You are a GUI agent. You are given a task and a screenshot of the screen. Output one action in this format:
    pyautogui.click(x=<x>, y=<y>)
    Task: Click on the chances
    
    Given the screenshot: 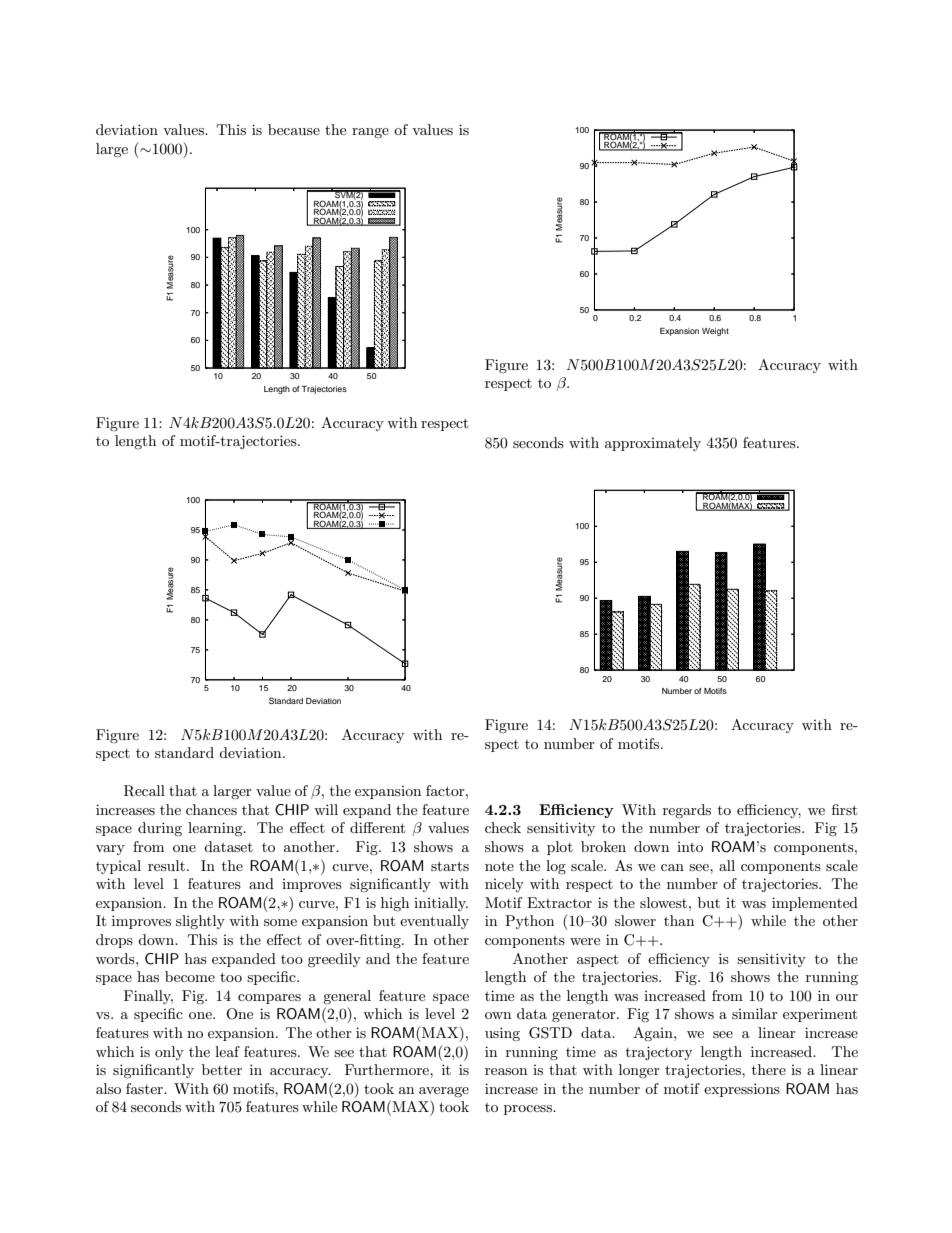 What is the action you would take?
    pyautogui.click(x=211, y=809)
